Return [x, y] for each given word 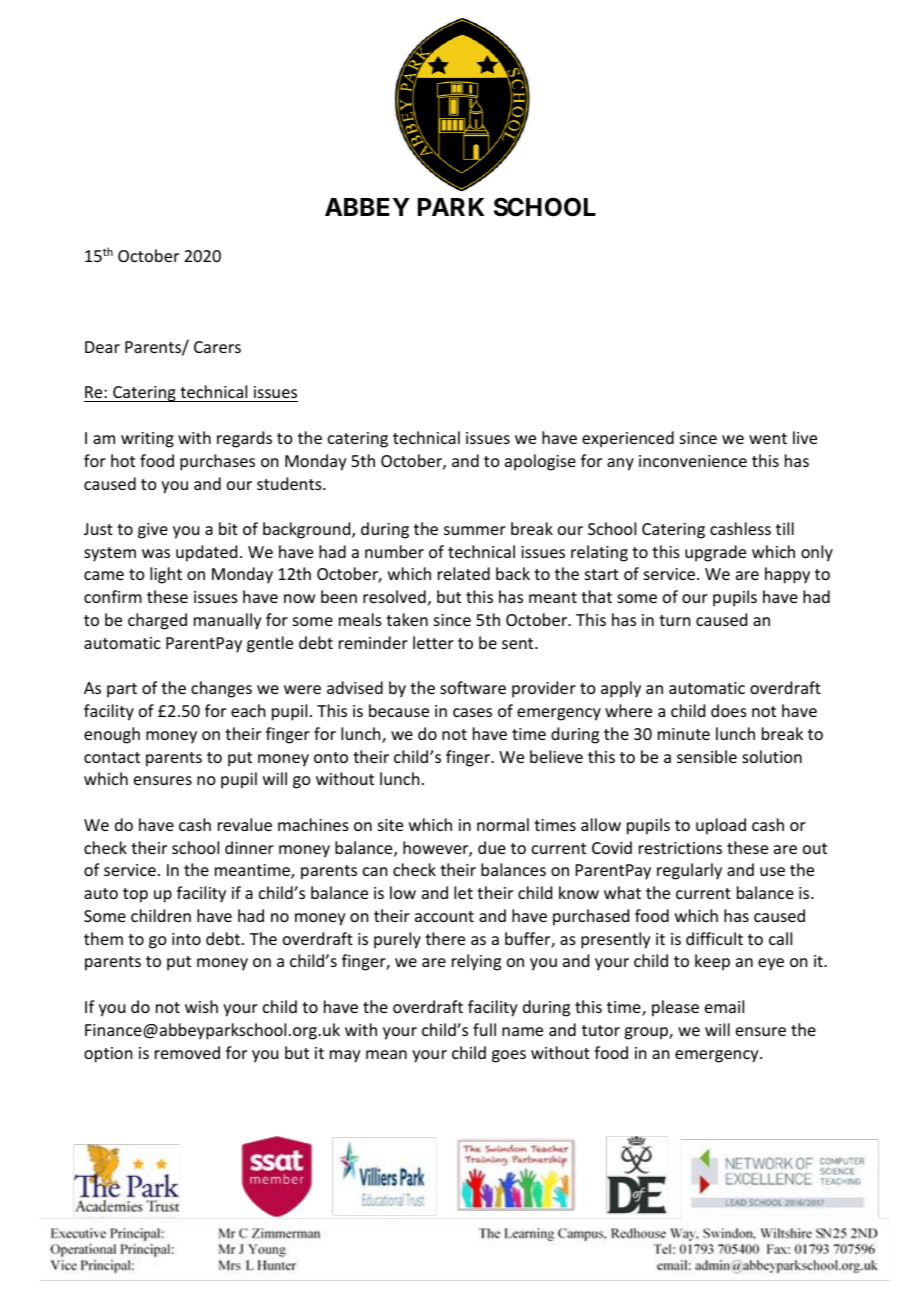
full [484, 1029]
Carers [217, 347]
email [724, 1006]
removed [187, 1052]
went [768, 438]
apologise [540, 462]
